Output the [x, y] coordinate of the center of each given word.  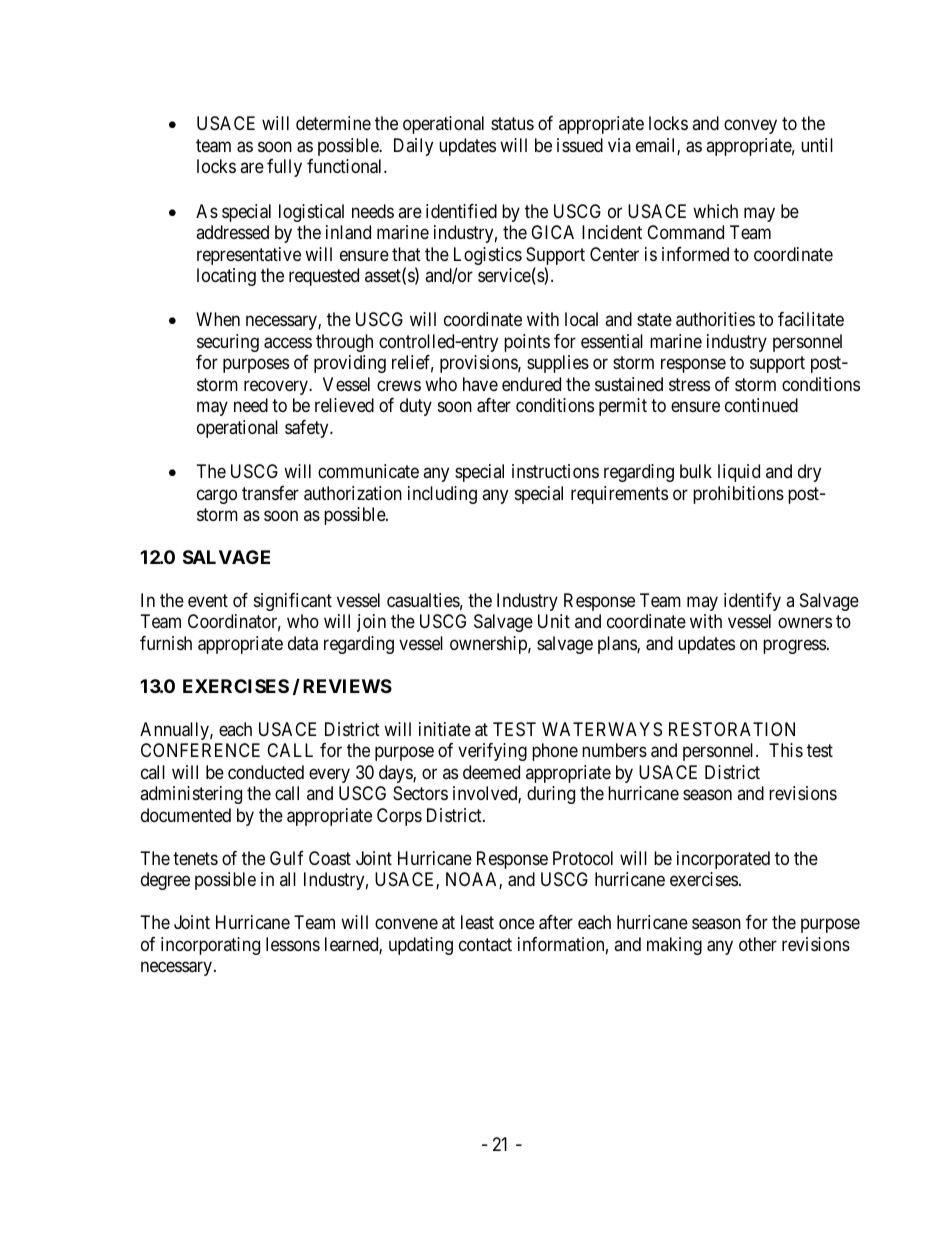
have [480, 384]
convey [750, 127]
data [303, 643]
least [477, 922]
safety [308, 429]
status [512, 124]
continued [761, 405]
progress [794, 646]
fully [284, 168]
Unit [554, 621]
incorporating [210, 946]
